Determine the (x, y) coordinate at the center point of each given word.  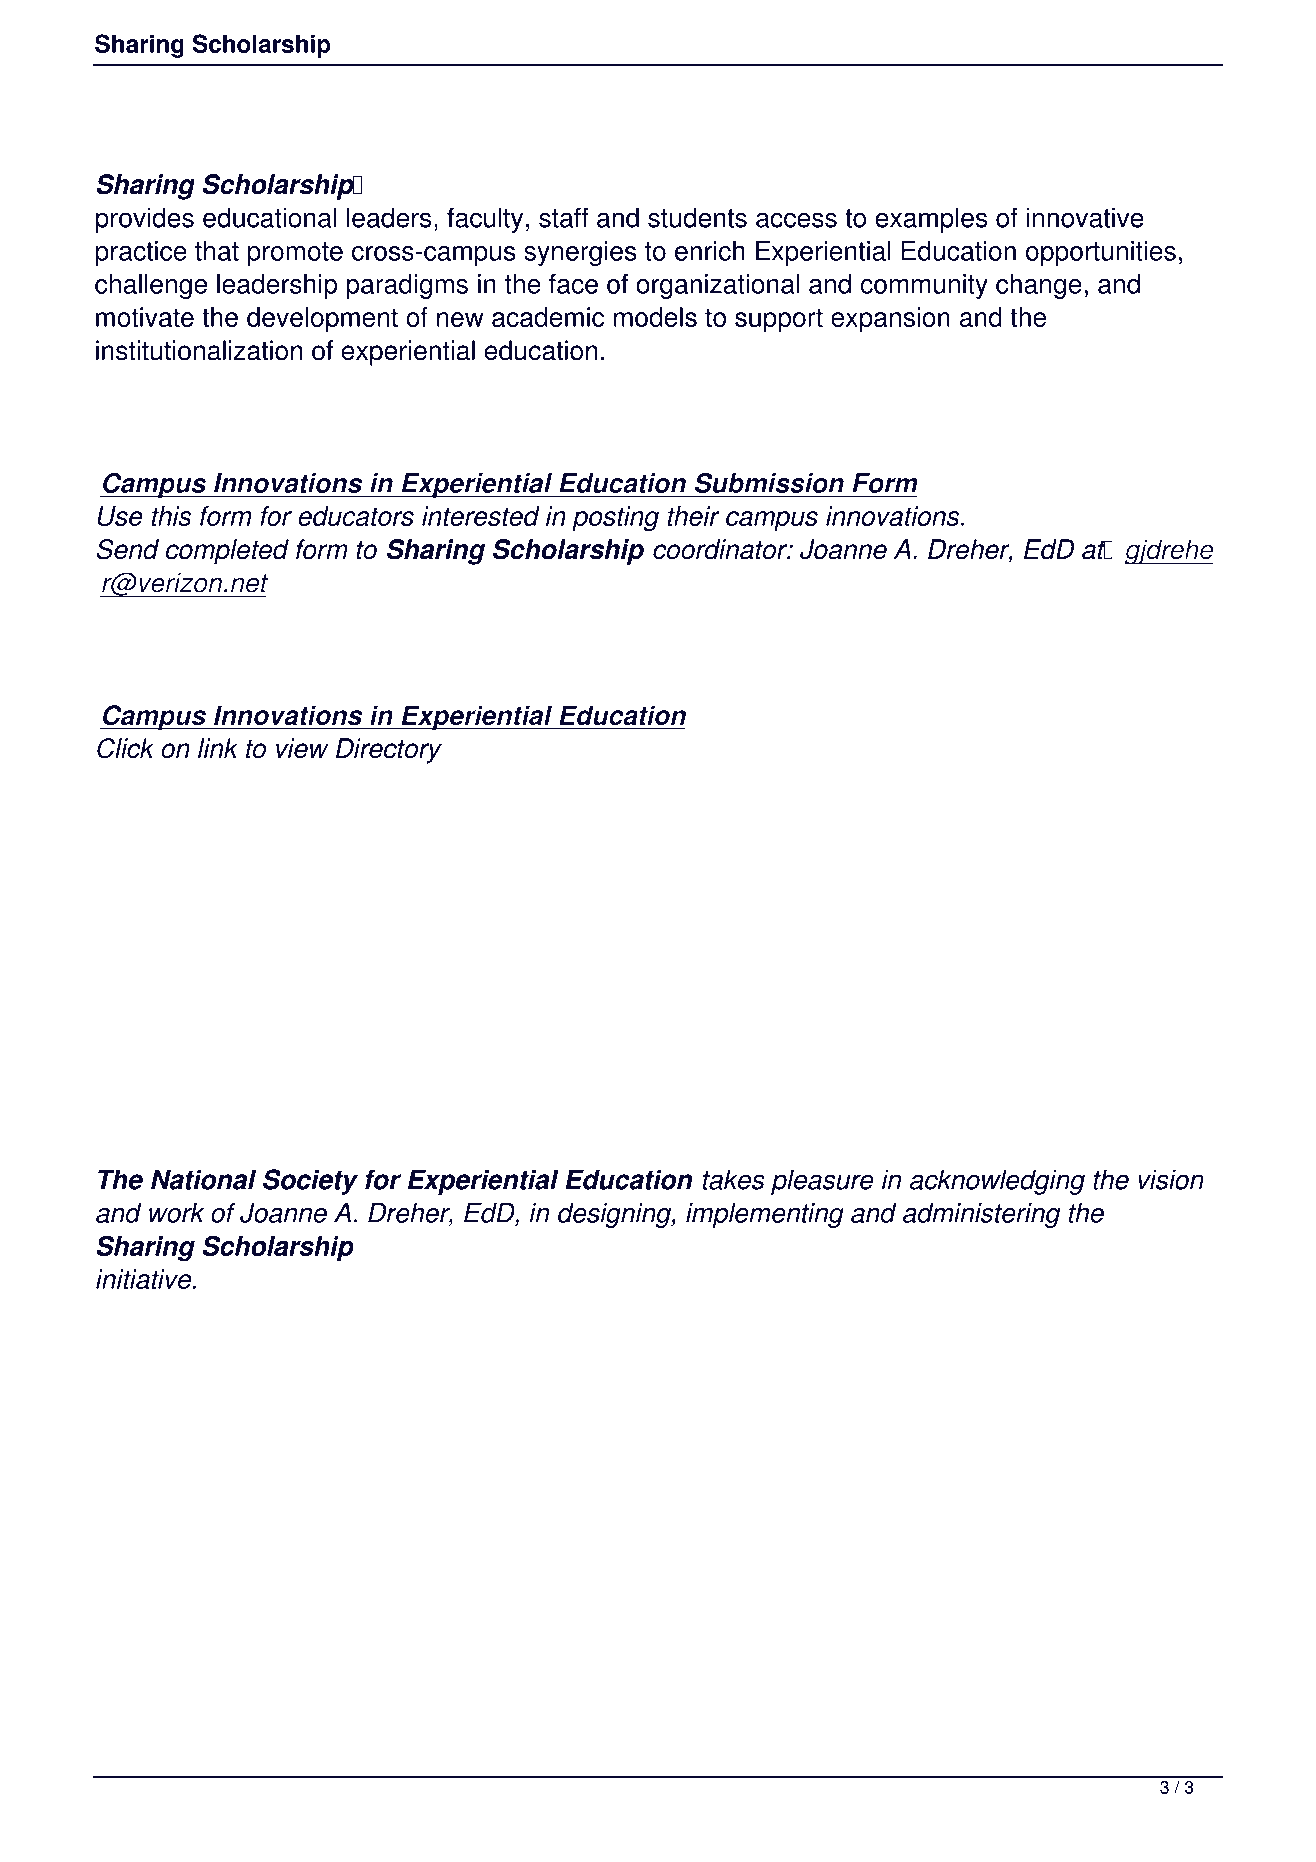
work (176, 1213)
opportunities (1101, 253)
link (218, 748)
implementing (765, 1215)
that (217, 251)
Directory (389, 751)
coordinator (721, 549)
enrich (710, 251)
